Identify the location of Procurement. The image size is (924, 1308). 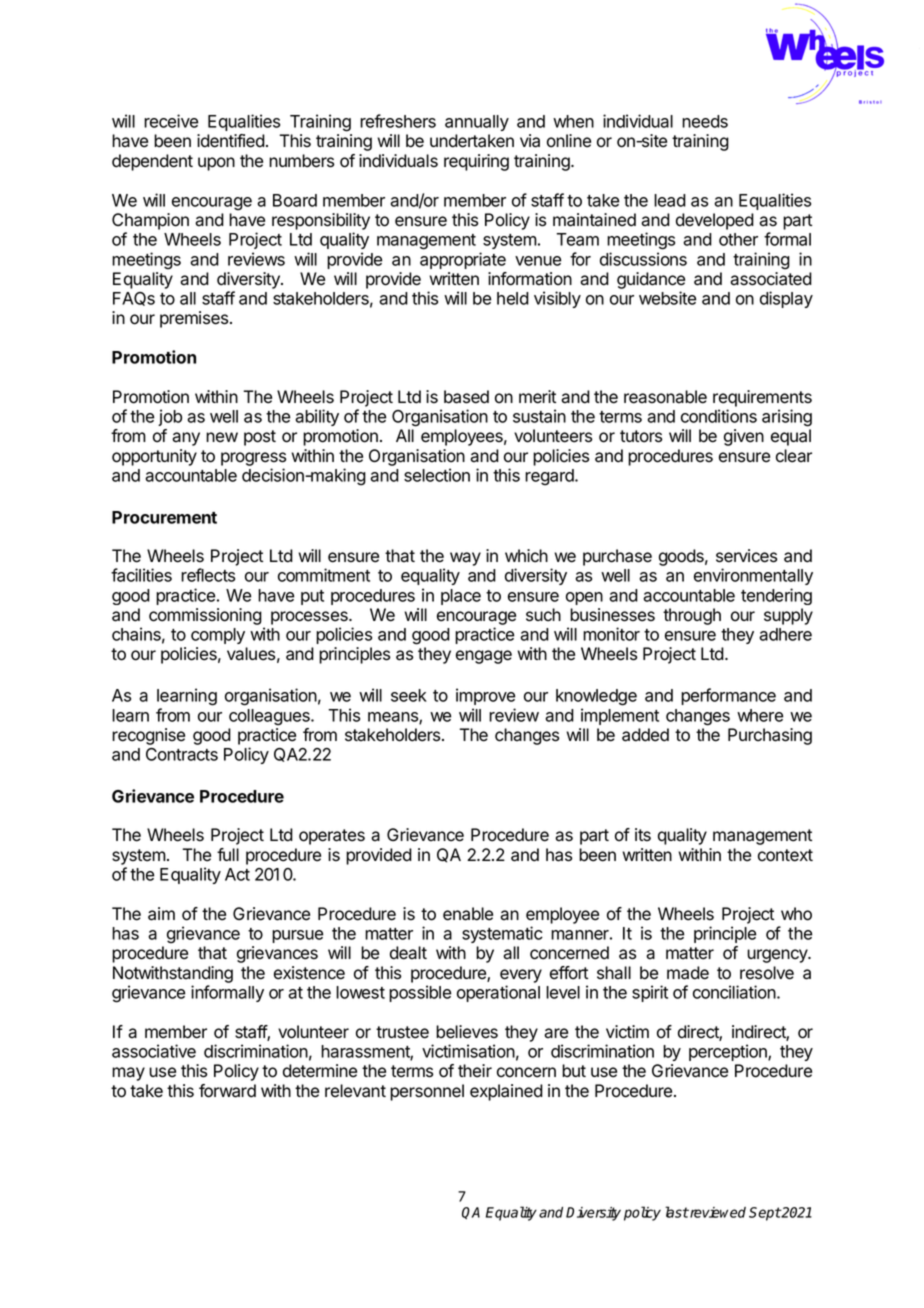
(164, 517).
